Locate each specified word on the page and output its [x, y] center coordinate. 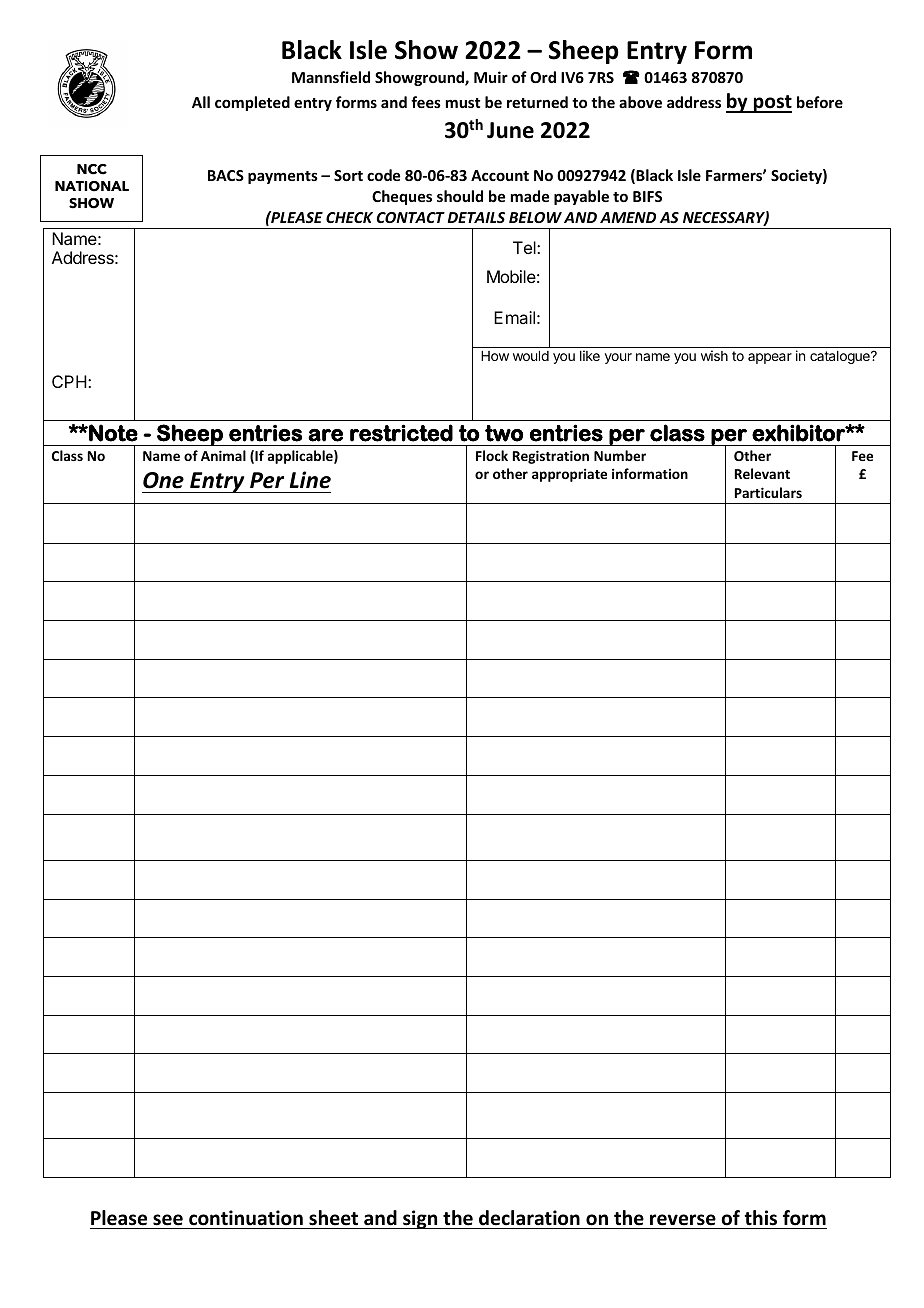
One [163, 480]
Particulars [768, 492]
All [201, 102]
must [463, 103]
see [168, 1220]
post [772, 104]
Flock [492, 455]
